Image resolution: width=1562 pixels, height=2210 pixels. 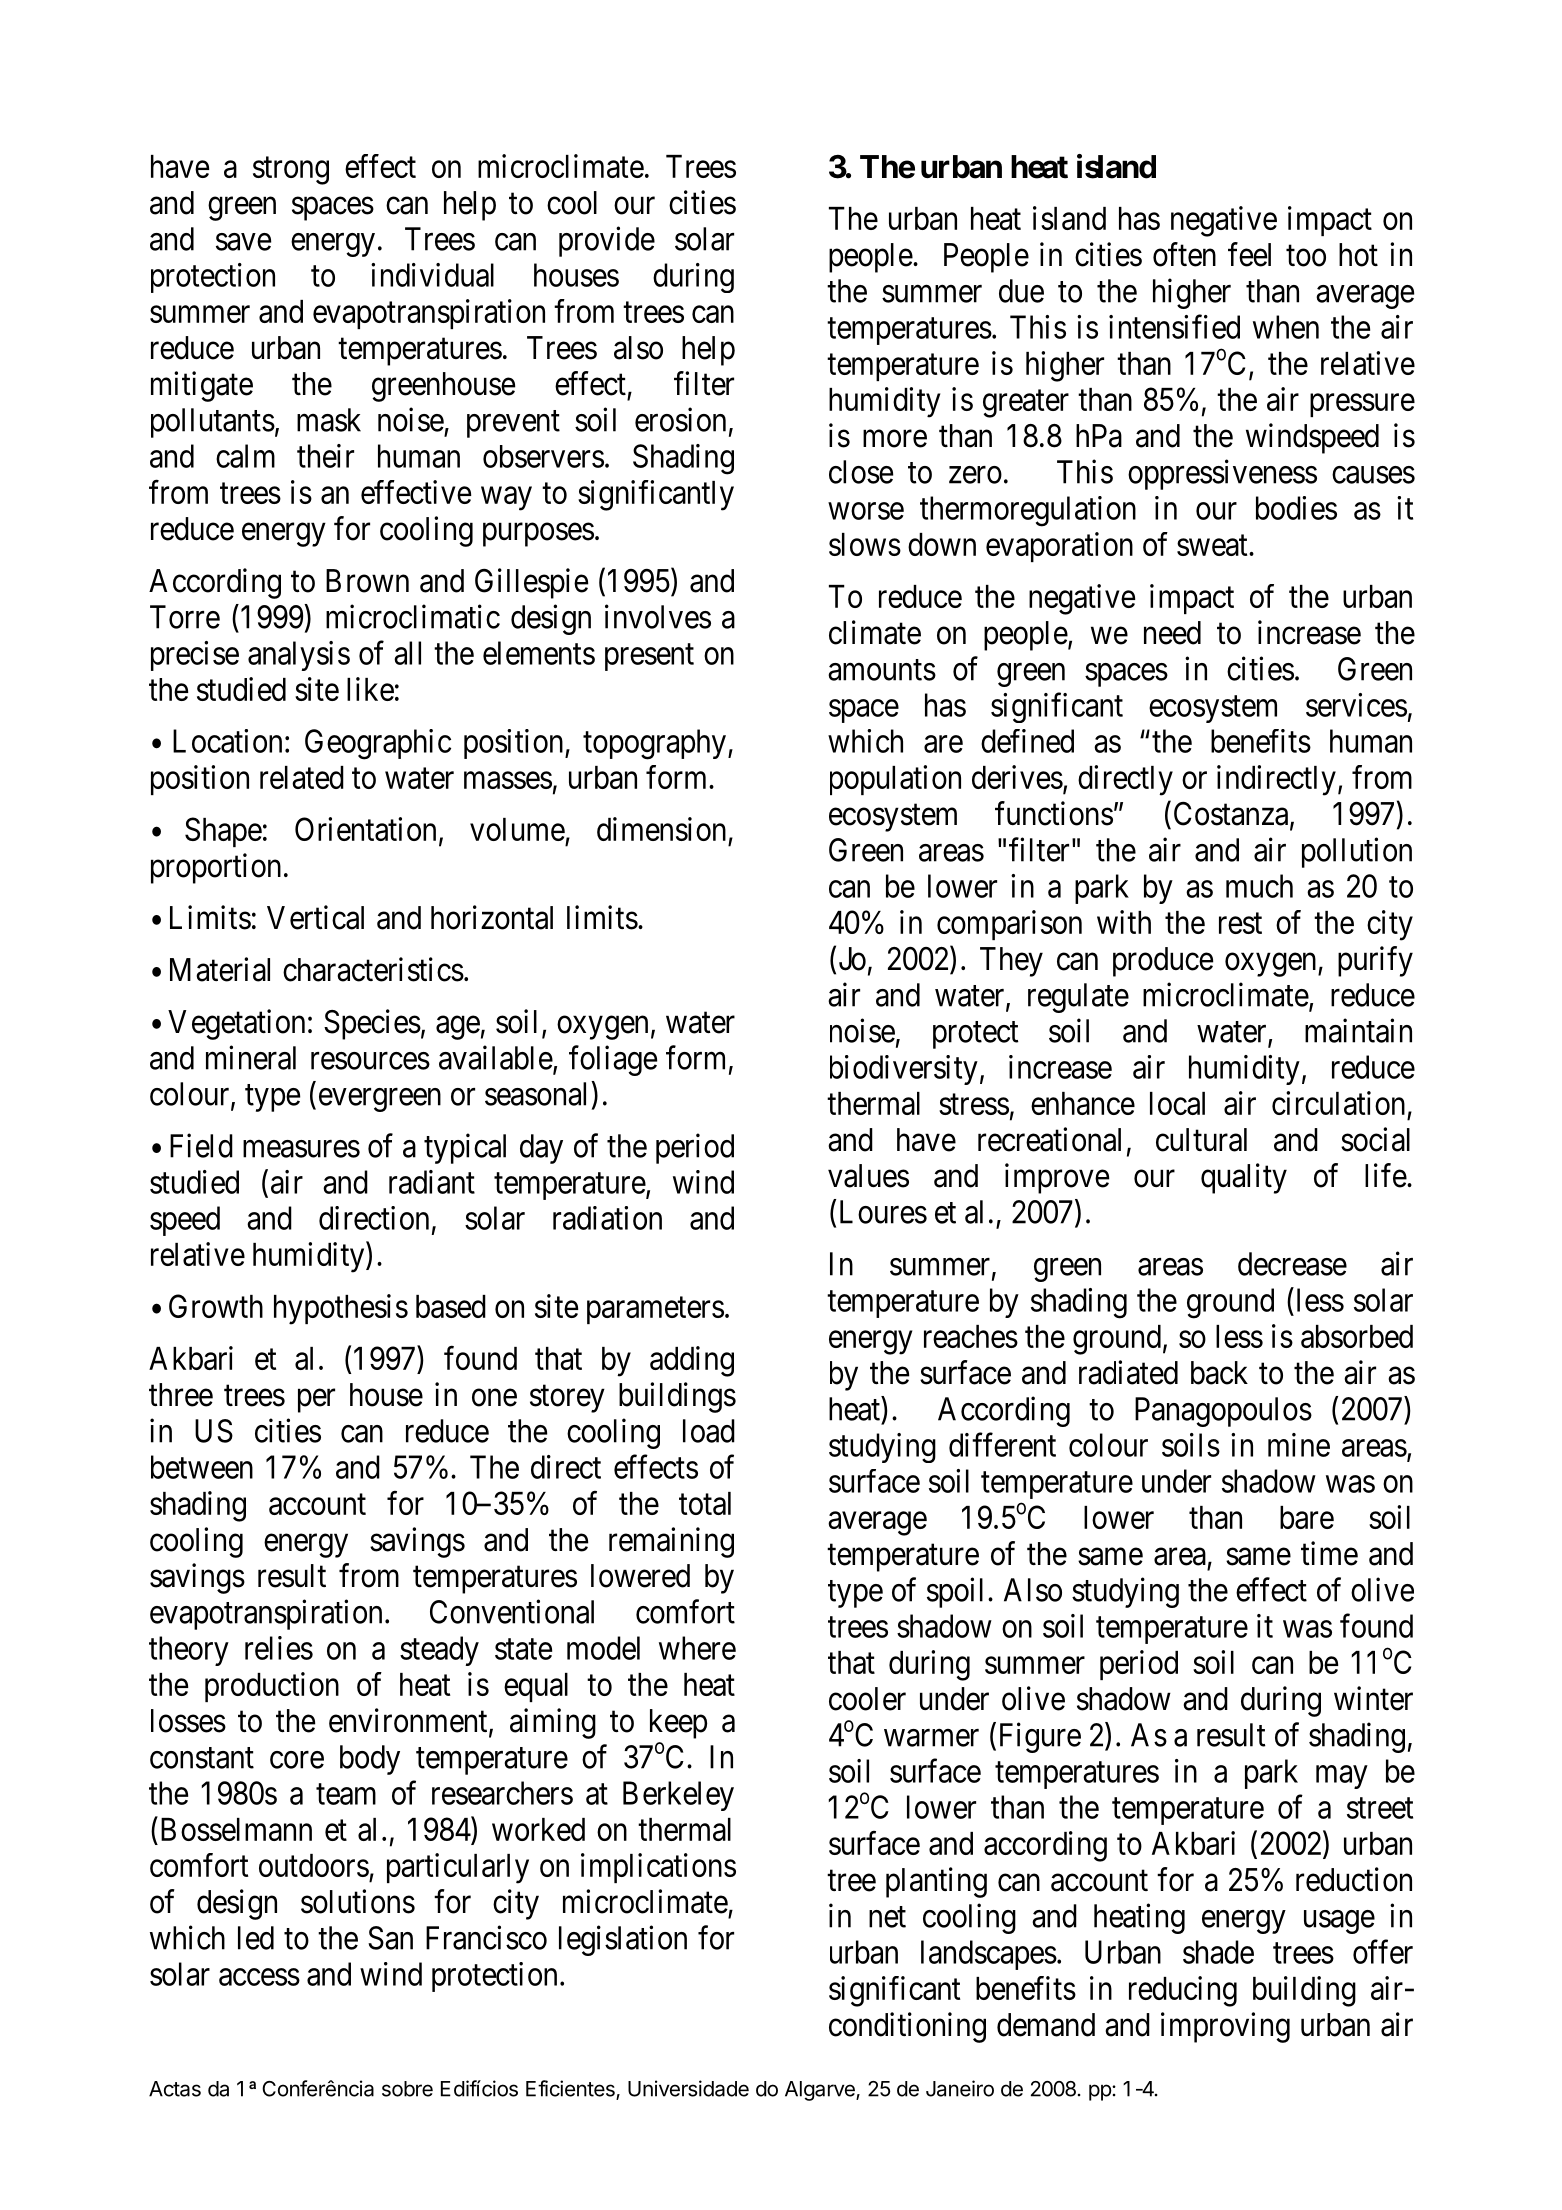 What do you see at coordinates (607, 241) in the document?
I see `provide` at bounding box center [607, 241].
